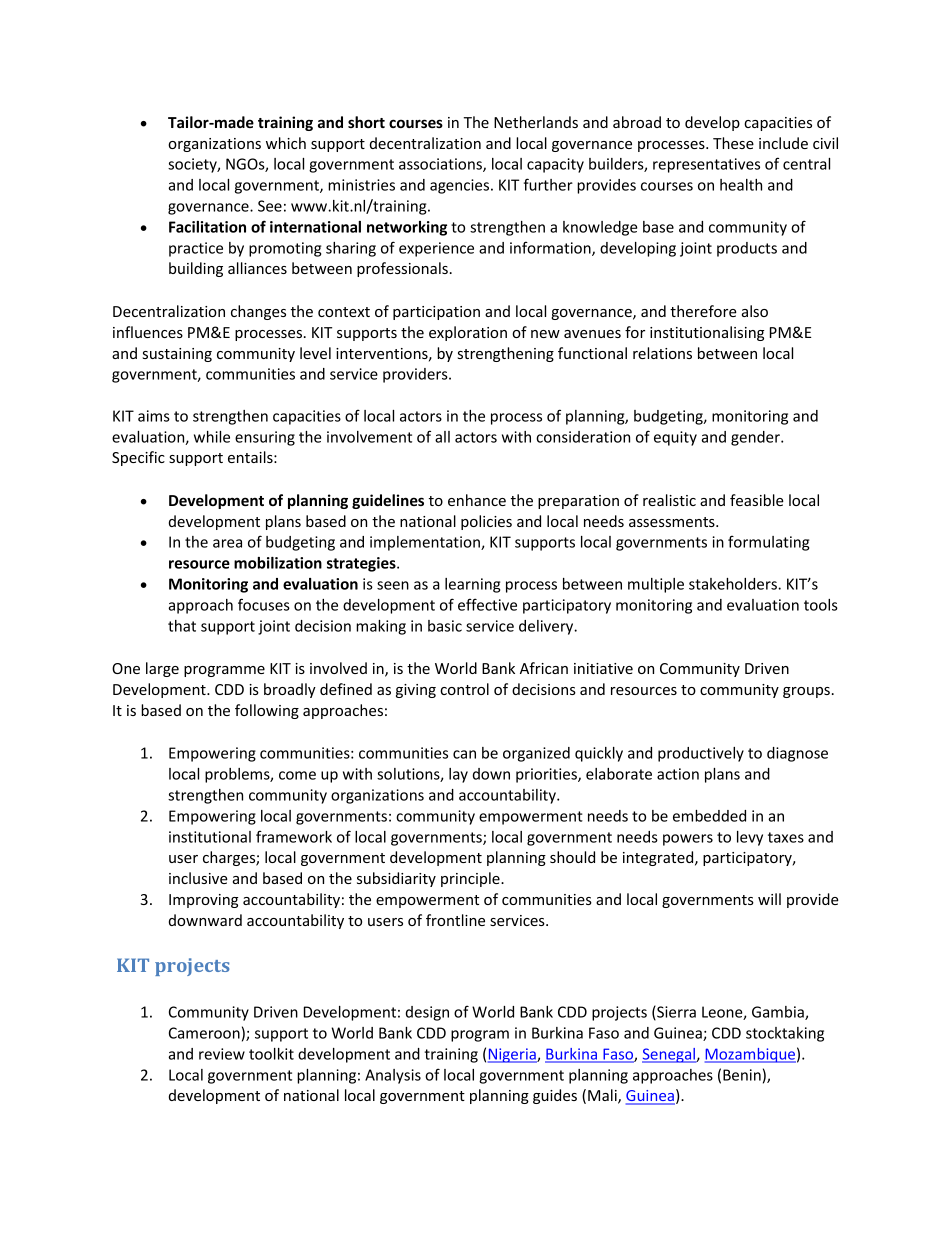 This page has width=952, height=1233. What do you see at coordinates (734, 584) in the page?
I see `stakeholders` at bounding box center [734, 584].
